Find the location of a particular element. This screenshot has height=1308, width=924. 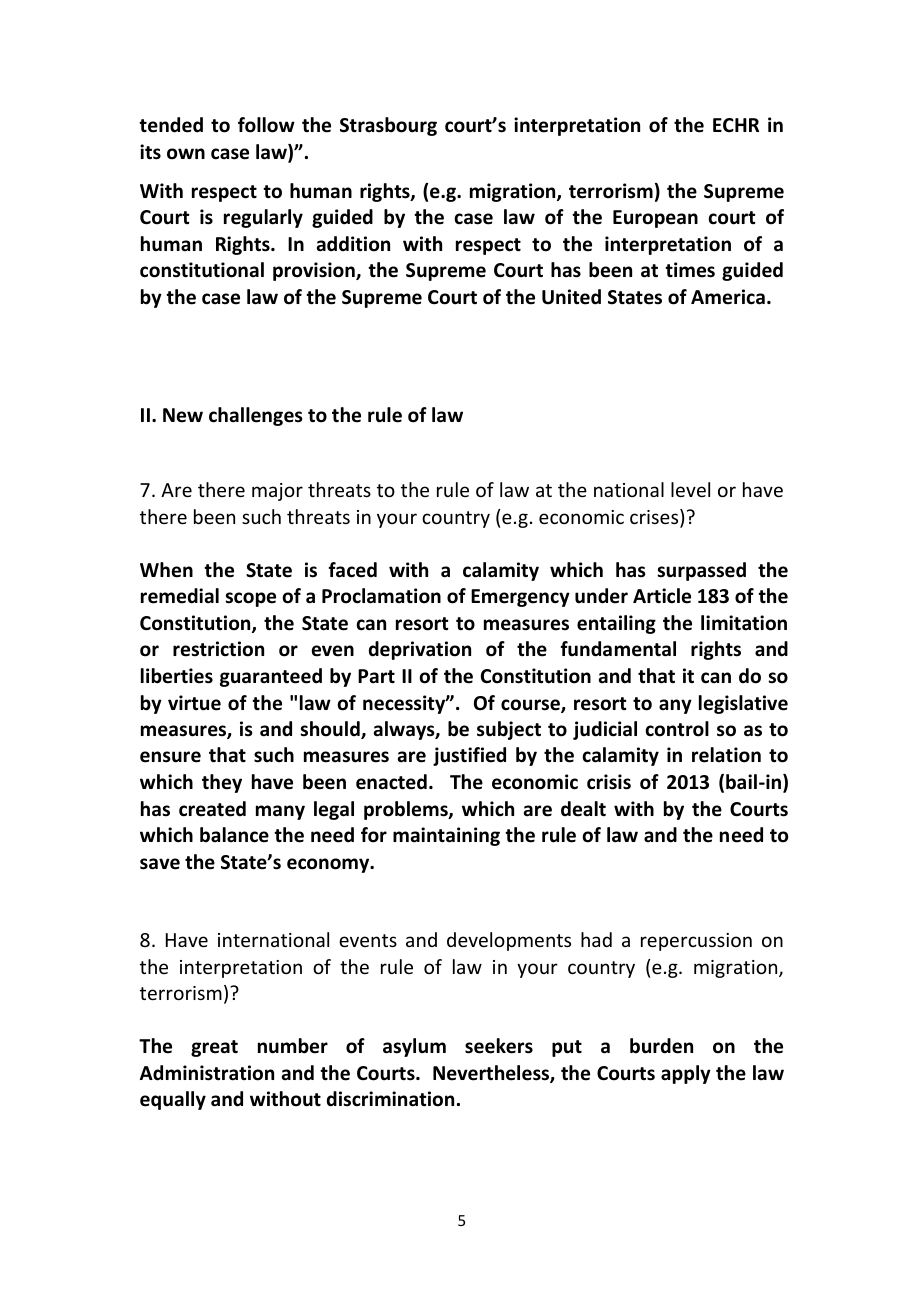

Article is located at coordinates (662, 596).
